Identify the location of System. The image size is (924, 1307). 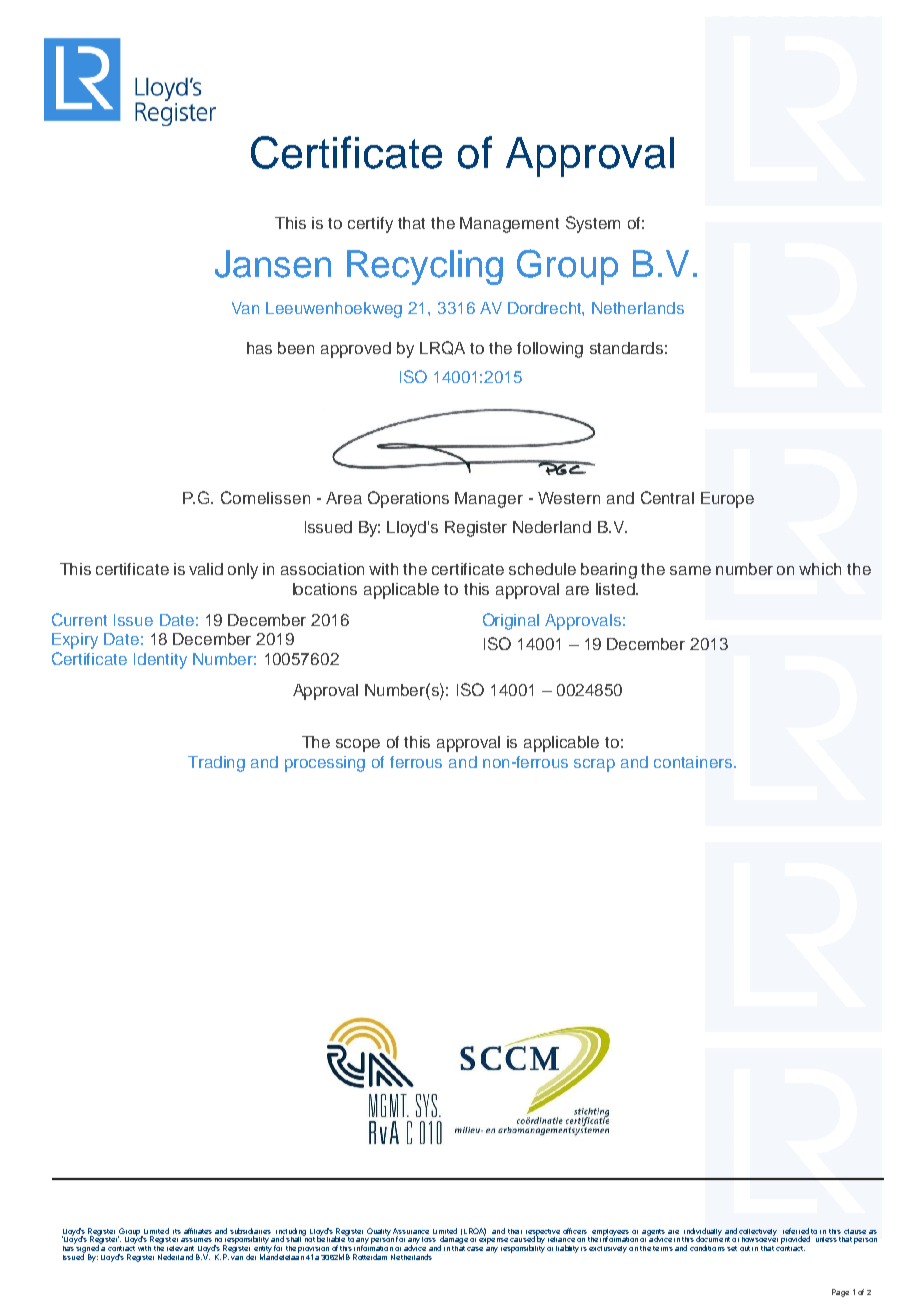
(593, 224).
